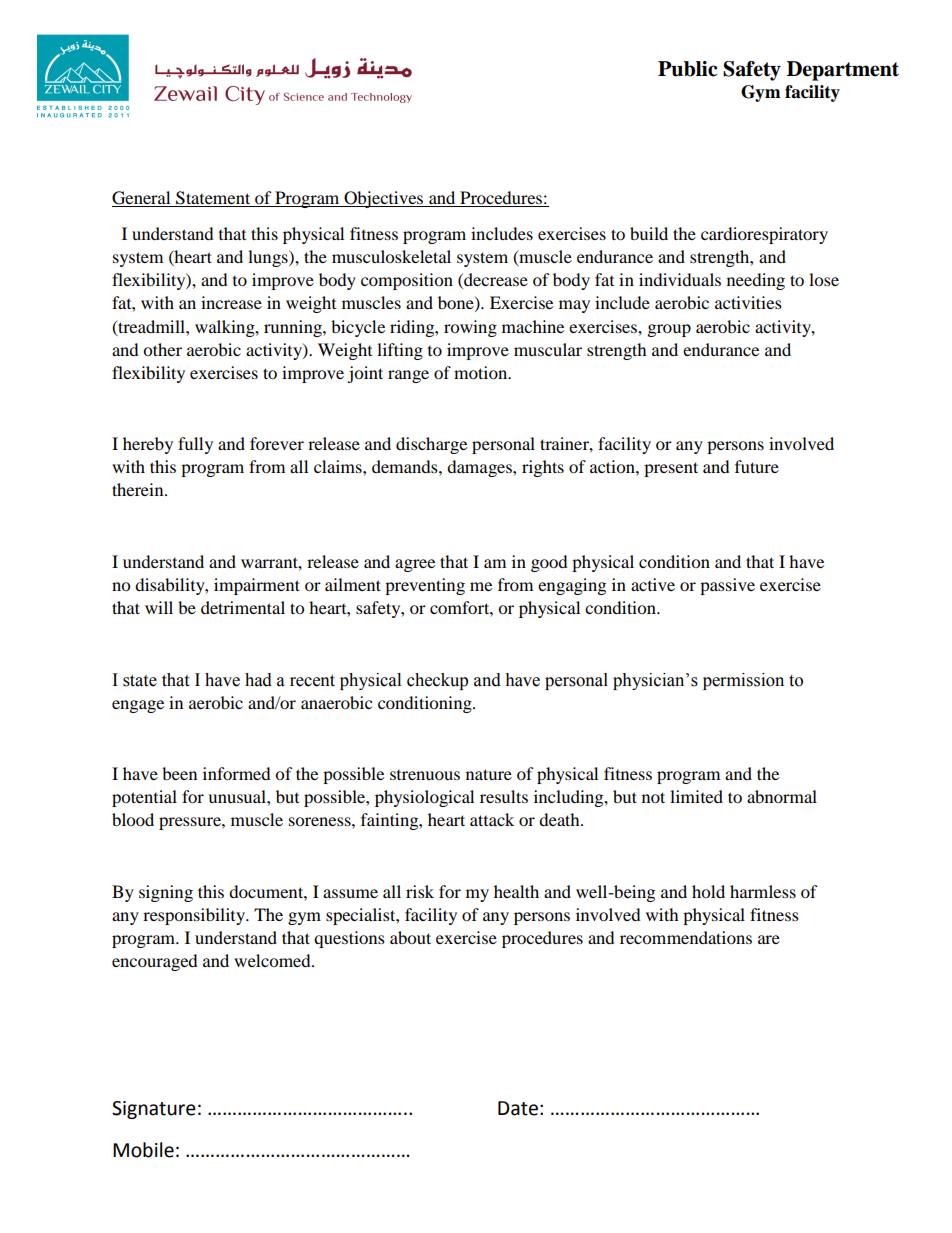 This screenshot has width=952, height=1233. Describe the element at coordinates (757, 466) in the screenshot. I see `future` at that location.
